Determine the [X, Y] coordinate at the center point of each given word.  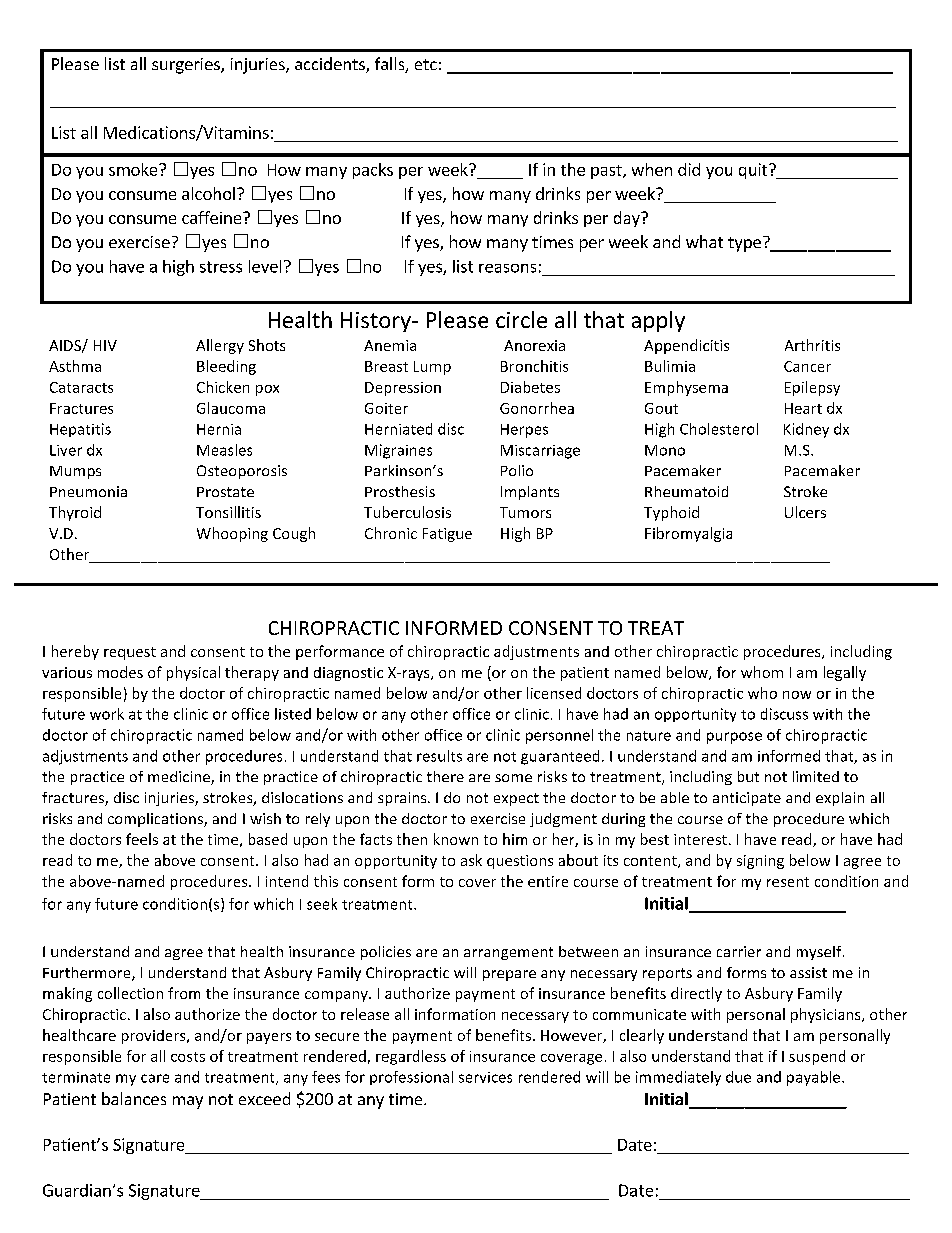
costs [188, 1057]
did [689, 169]
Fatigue [447, 535]
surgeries [187, 66]
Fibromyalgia [688, 534]
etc [426, 64]
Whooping [232, 534]
